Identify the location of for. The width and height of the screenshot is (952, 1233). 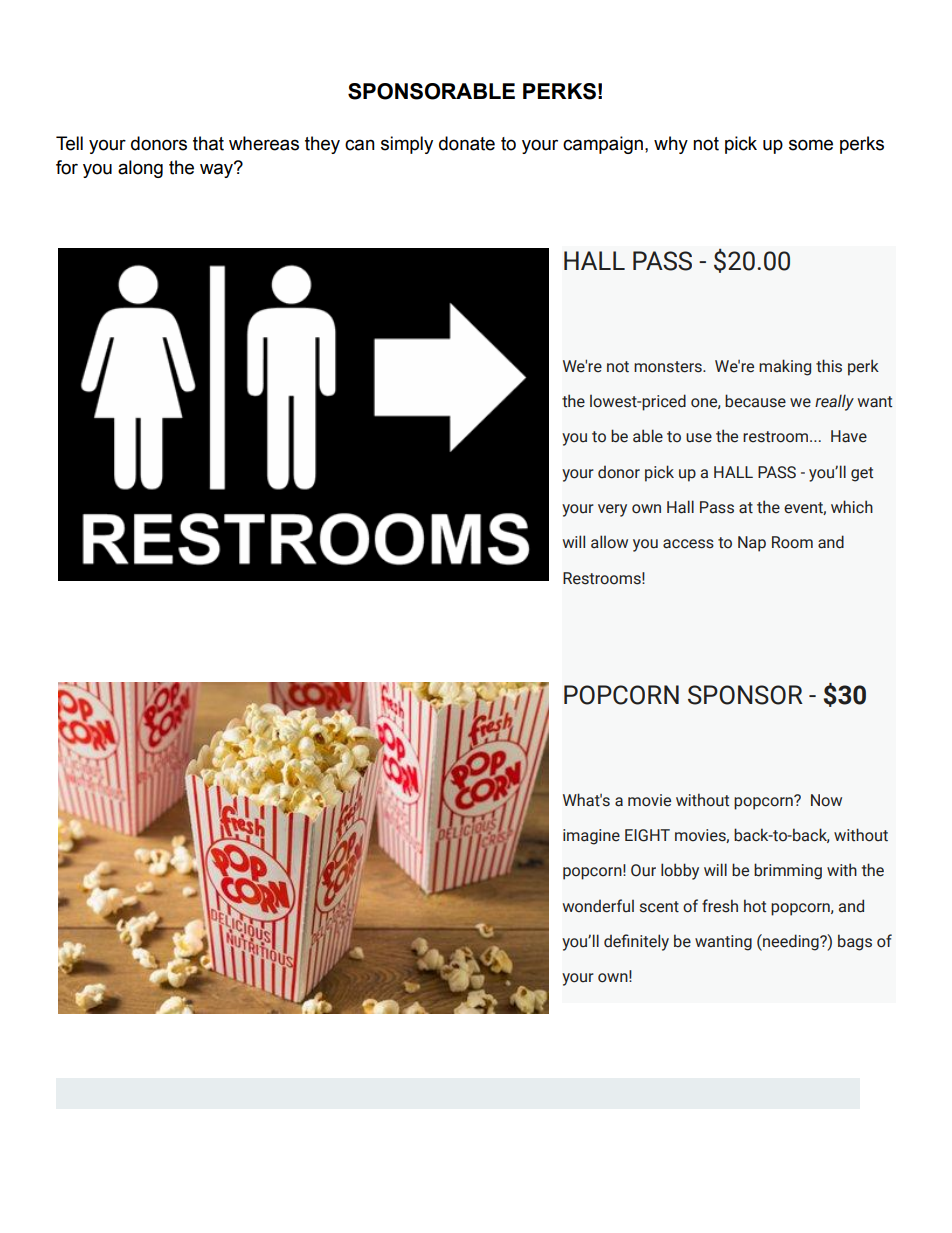
(67, 167).
